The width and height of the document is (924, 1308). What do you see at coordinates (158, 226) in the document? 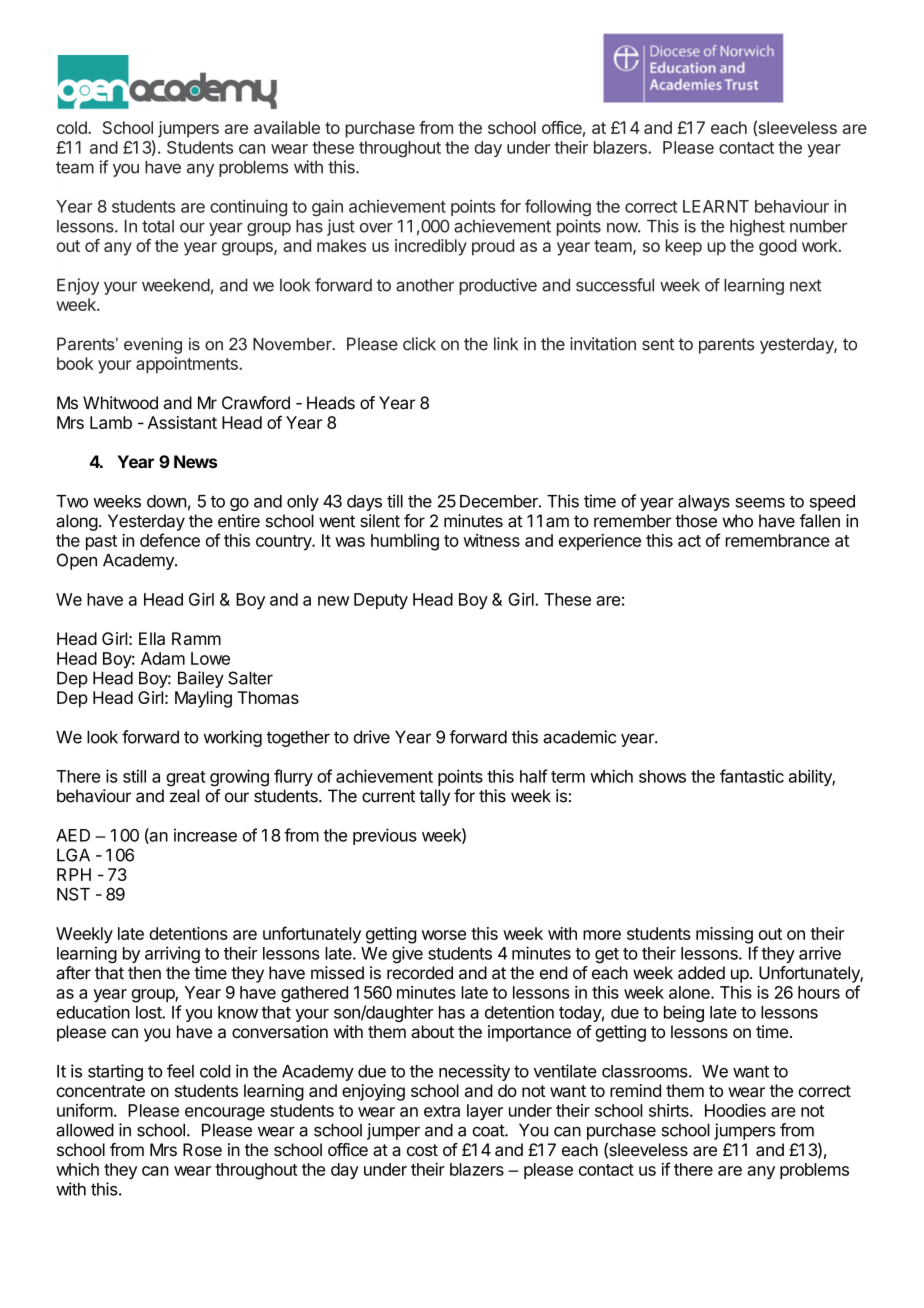
I see `total` at bounding box center [158, 226].
